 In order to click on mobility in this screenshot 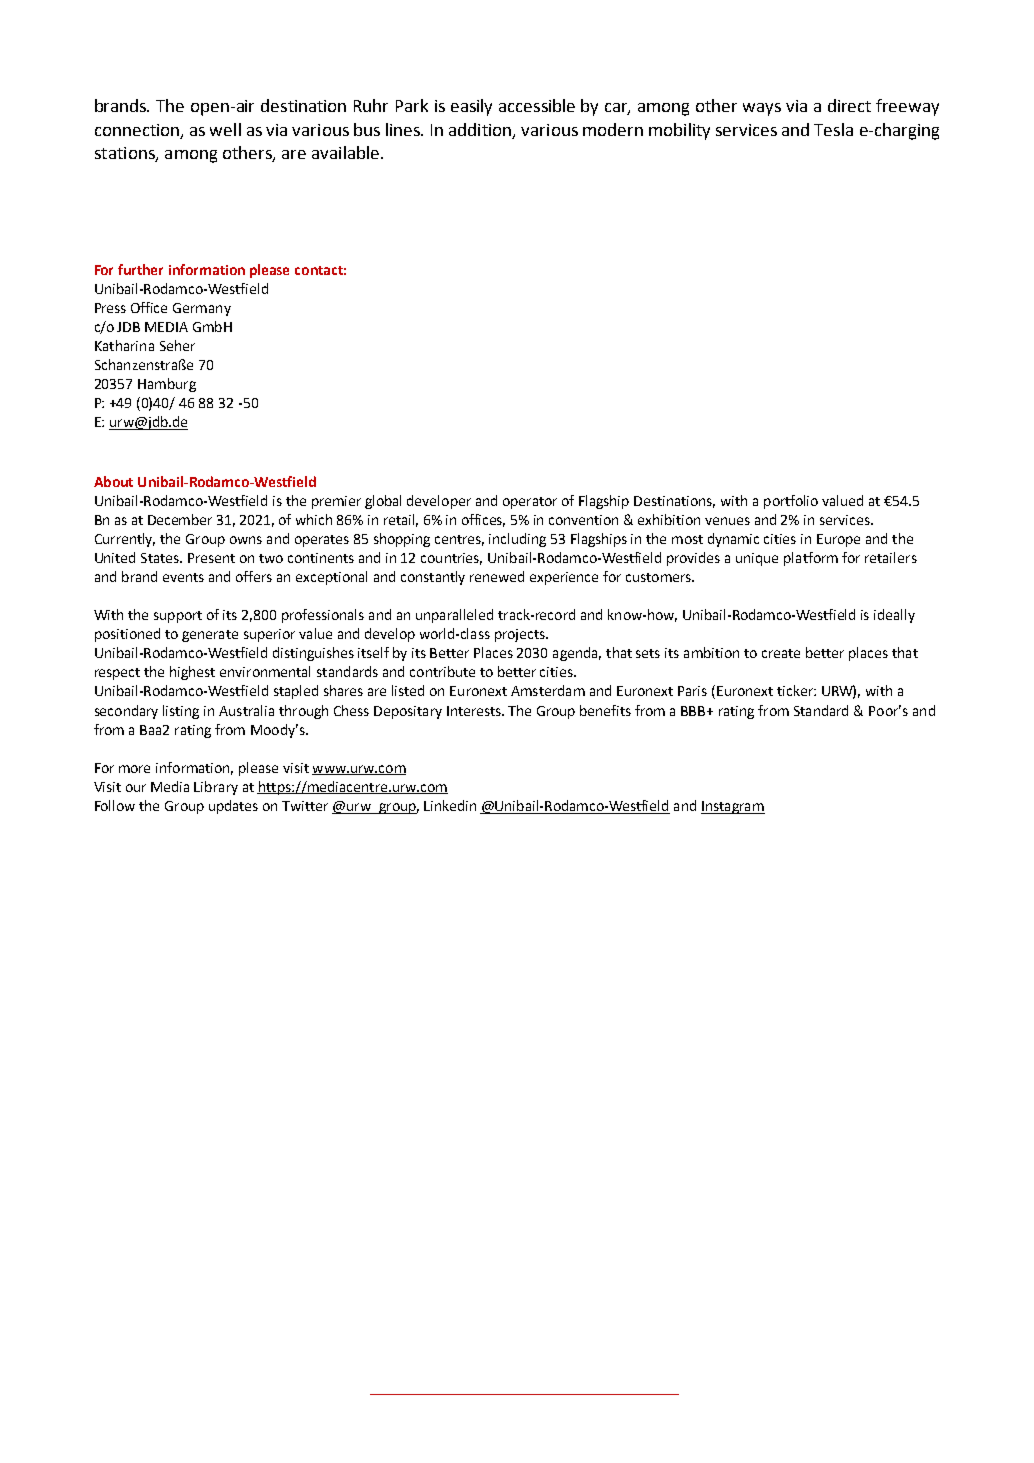, I will do `click(679, 131)`.
